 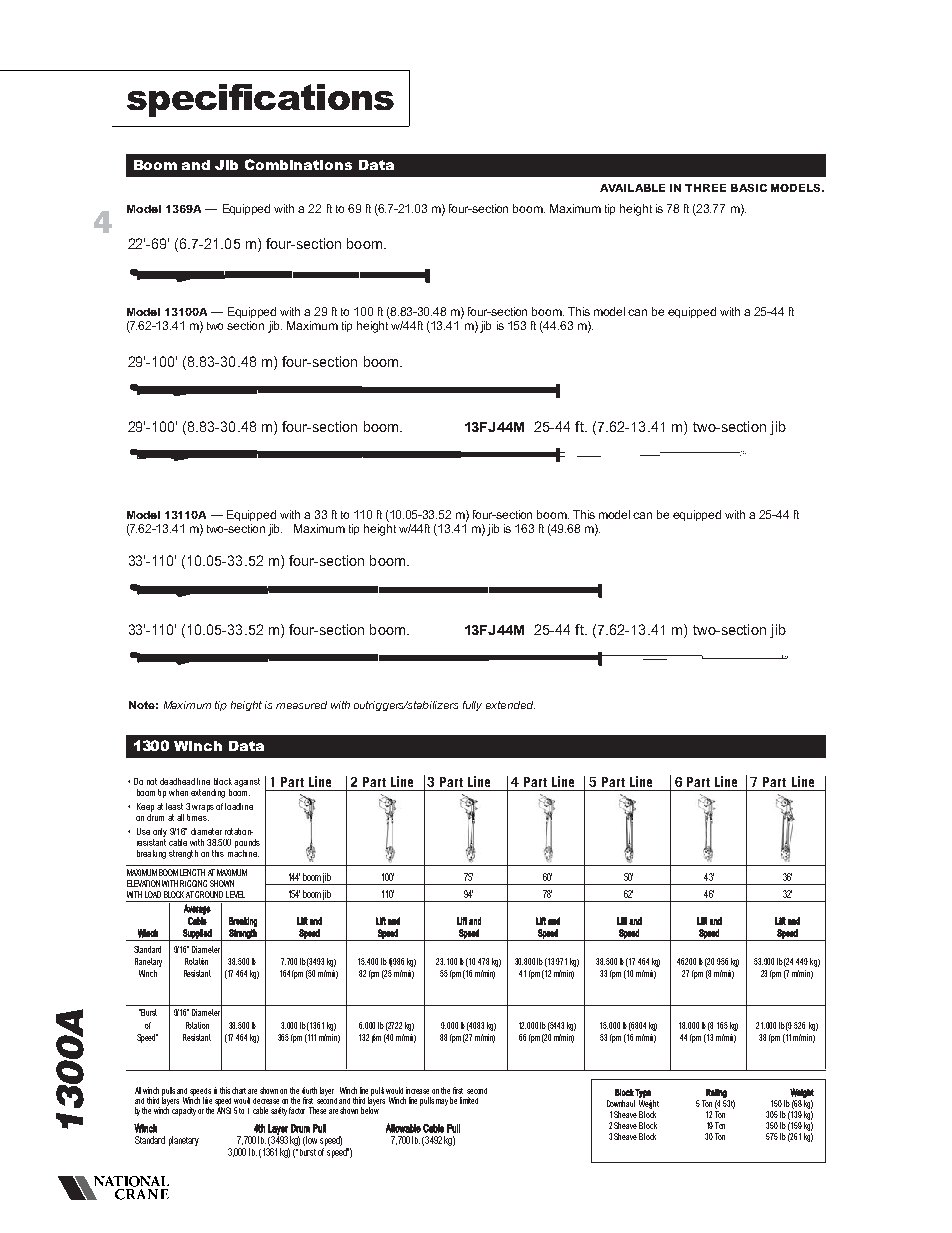 I want to click on extended, so click(x=510, y=705).
